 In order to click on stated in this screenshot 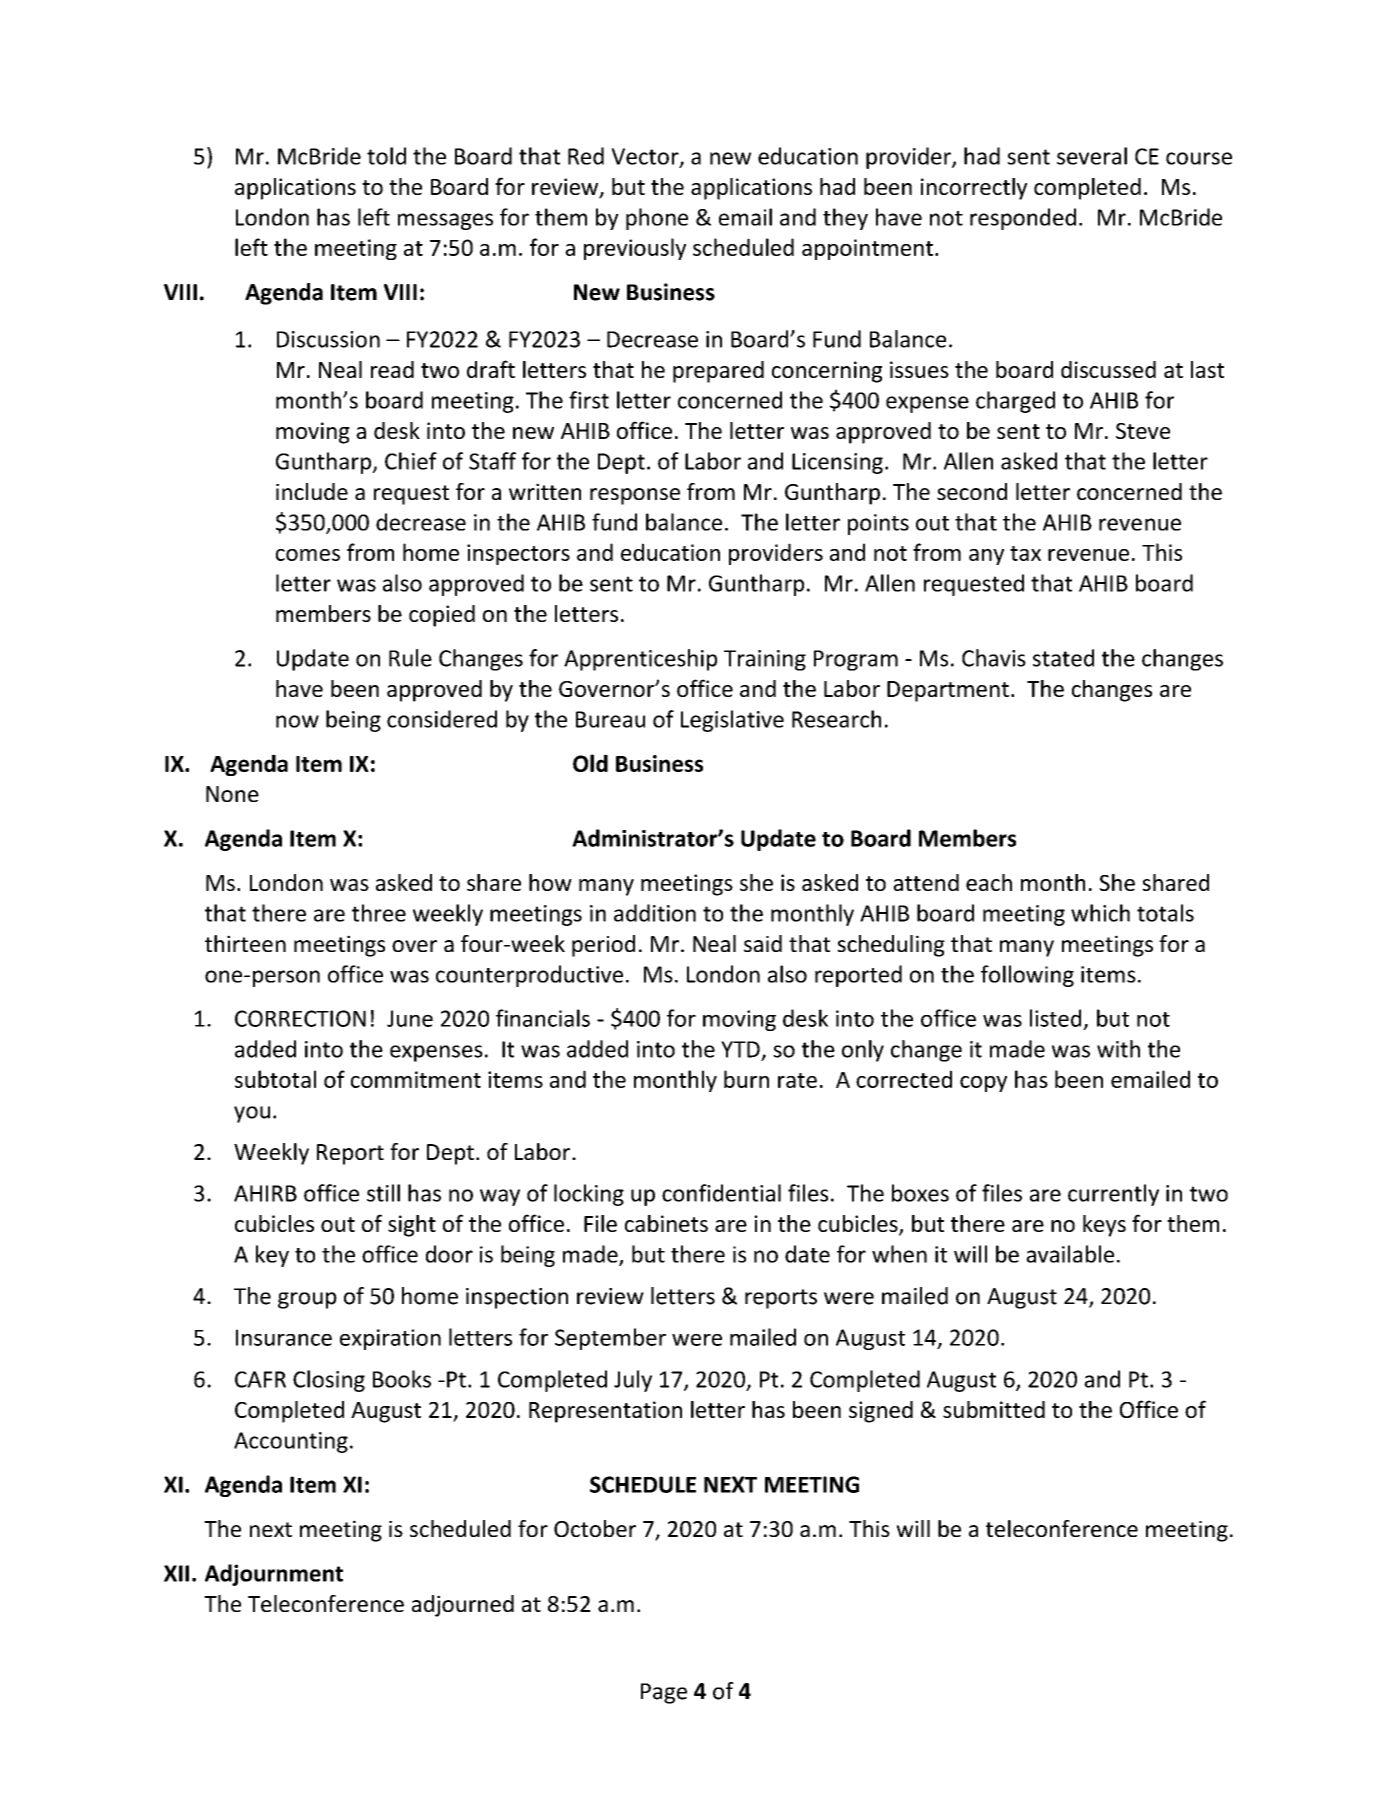, I will do `click(1063, 658)`.
